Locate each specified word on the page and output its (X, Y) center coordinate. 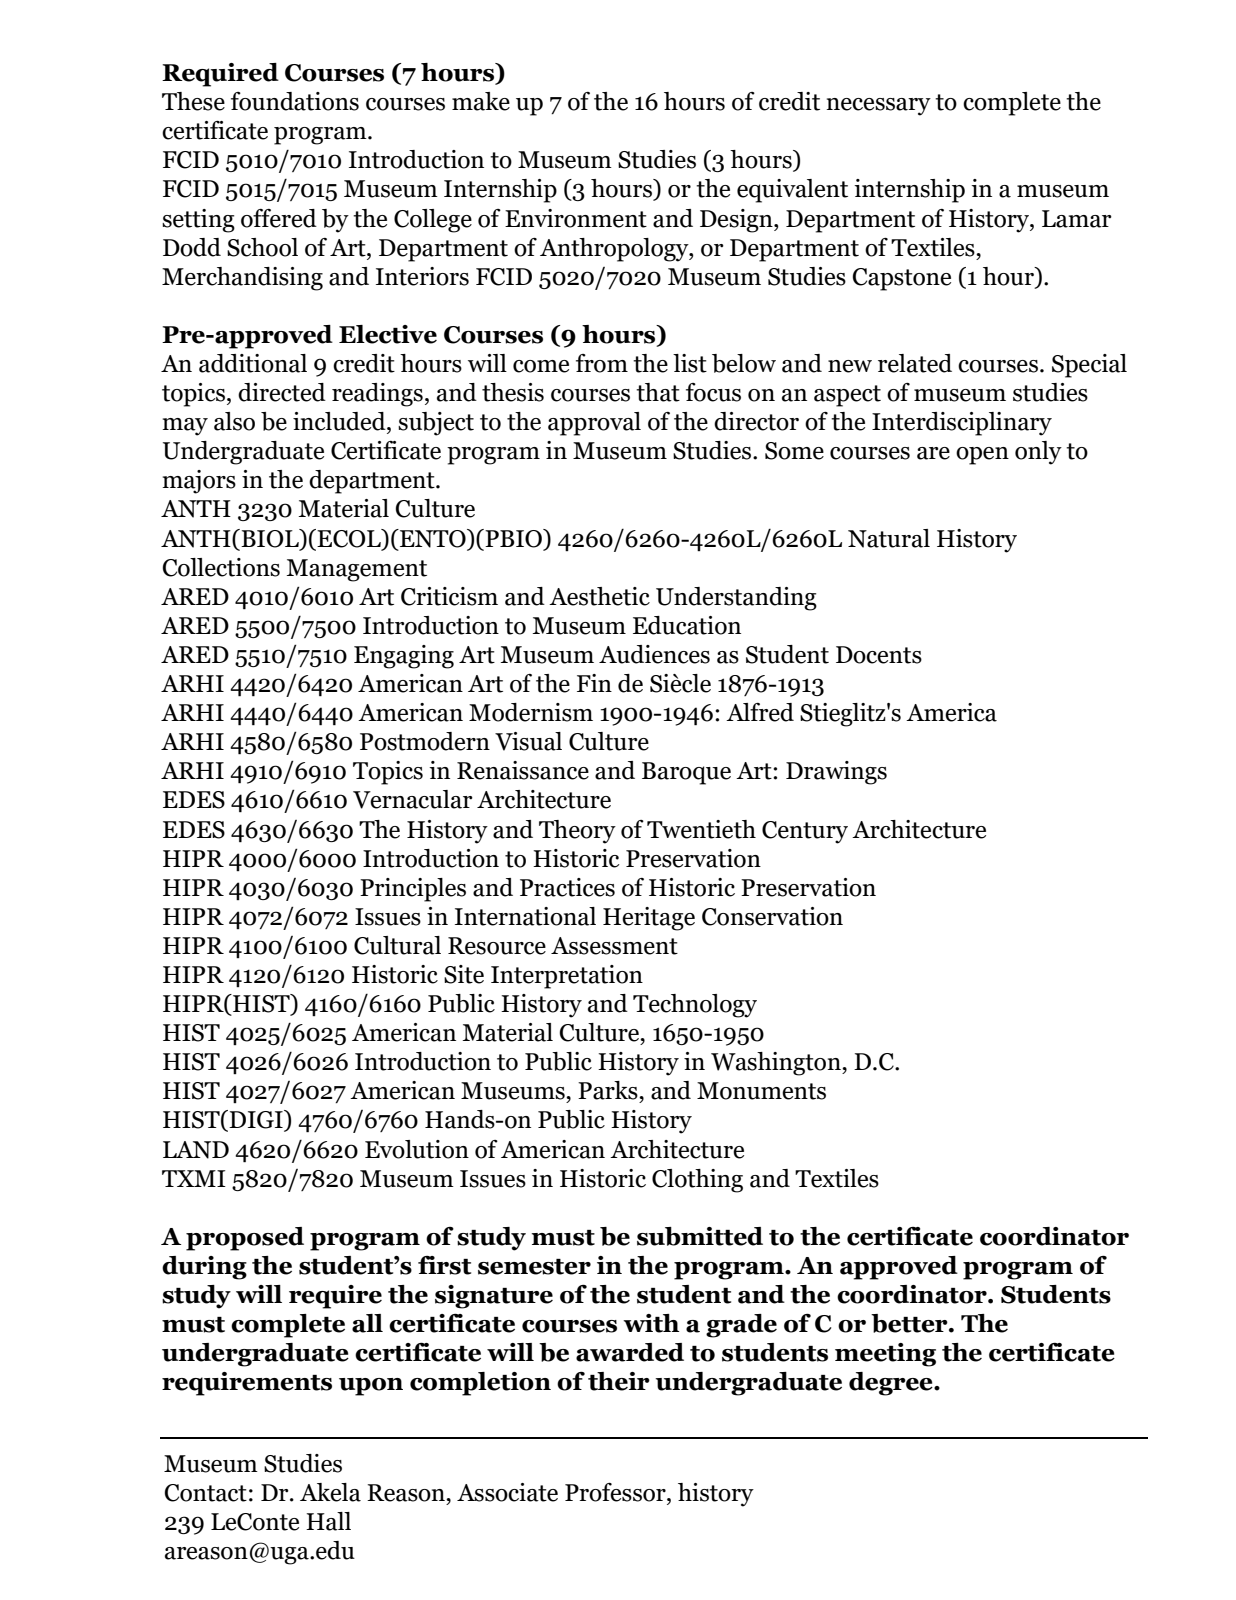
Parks (609, 1090)
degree (892, 1384)
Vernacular (413, 799)
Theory (577, 832)
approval (594, 424)
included (340, 421)
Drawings (836, 773)
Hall (328, 1521)
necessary (879, 107)
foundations (295, 101)
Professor (616, 1492)
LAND (196, 1150)
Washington (777, 1064)
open (982, 456)
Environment (576, 218)
